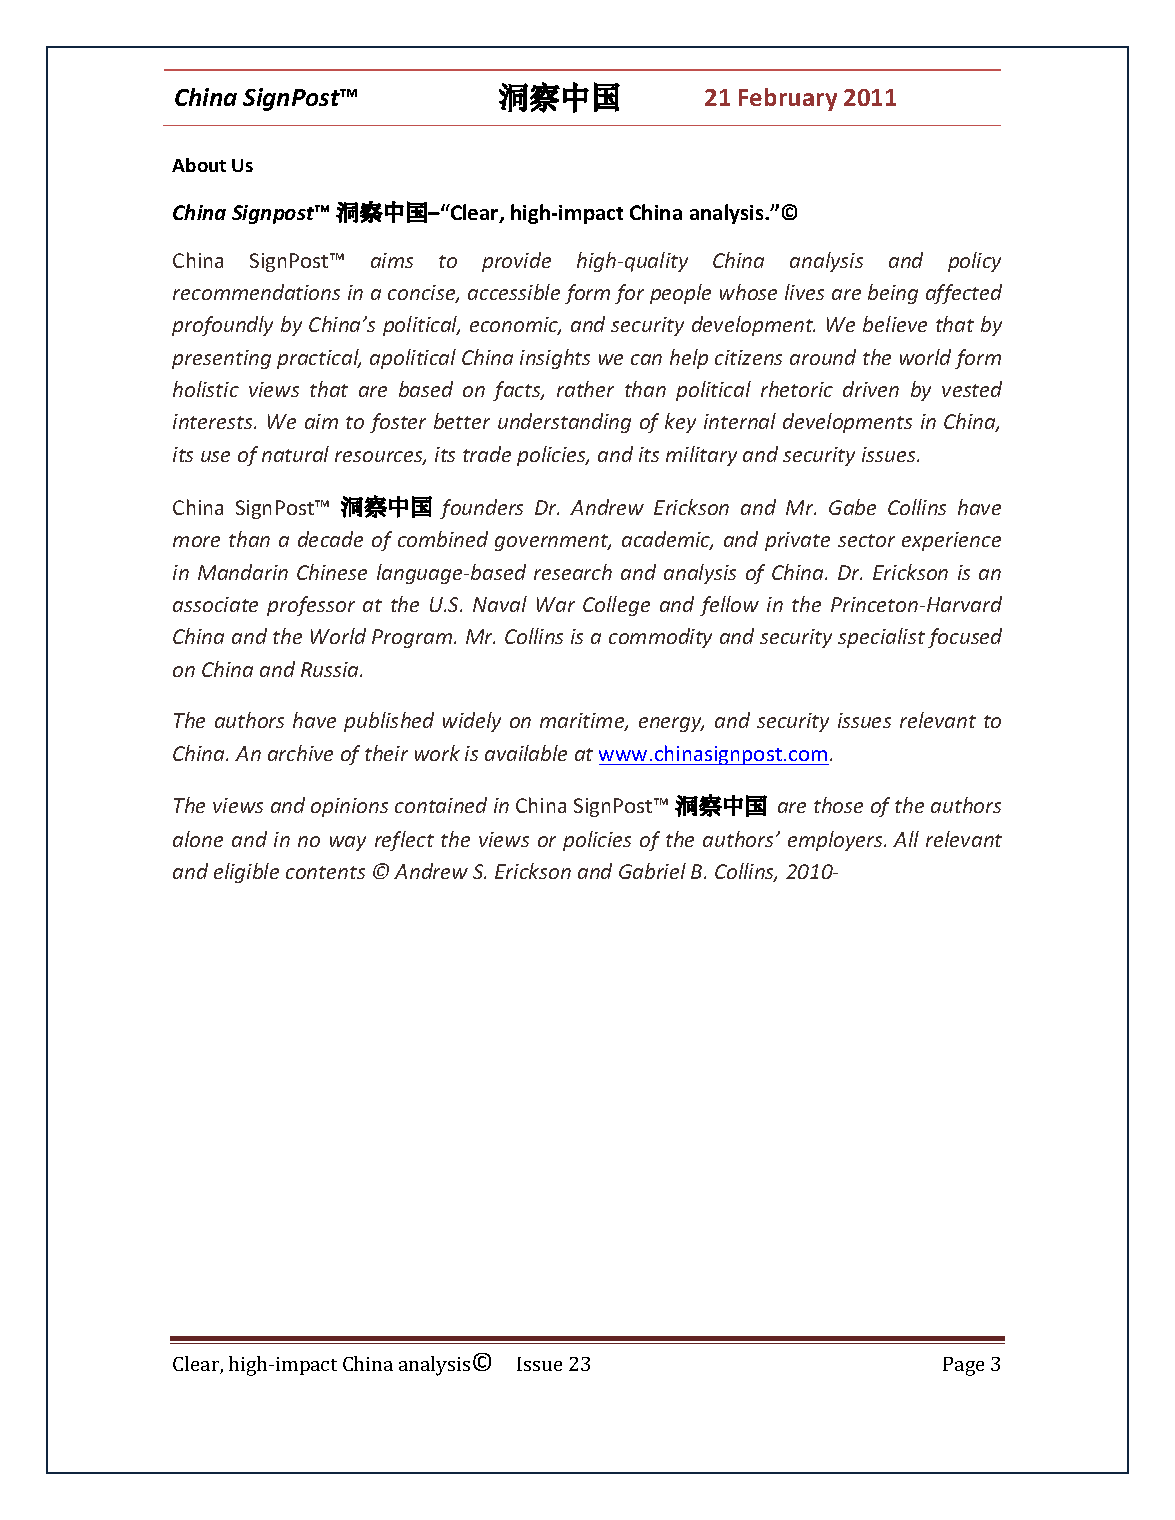  Describe the element at coordinates (838, 805) in the screenshot. I see `those` at that location.
